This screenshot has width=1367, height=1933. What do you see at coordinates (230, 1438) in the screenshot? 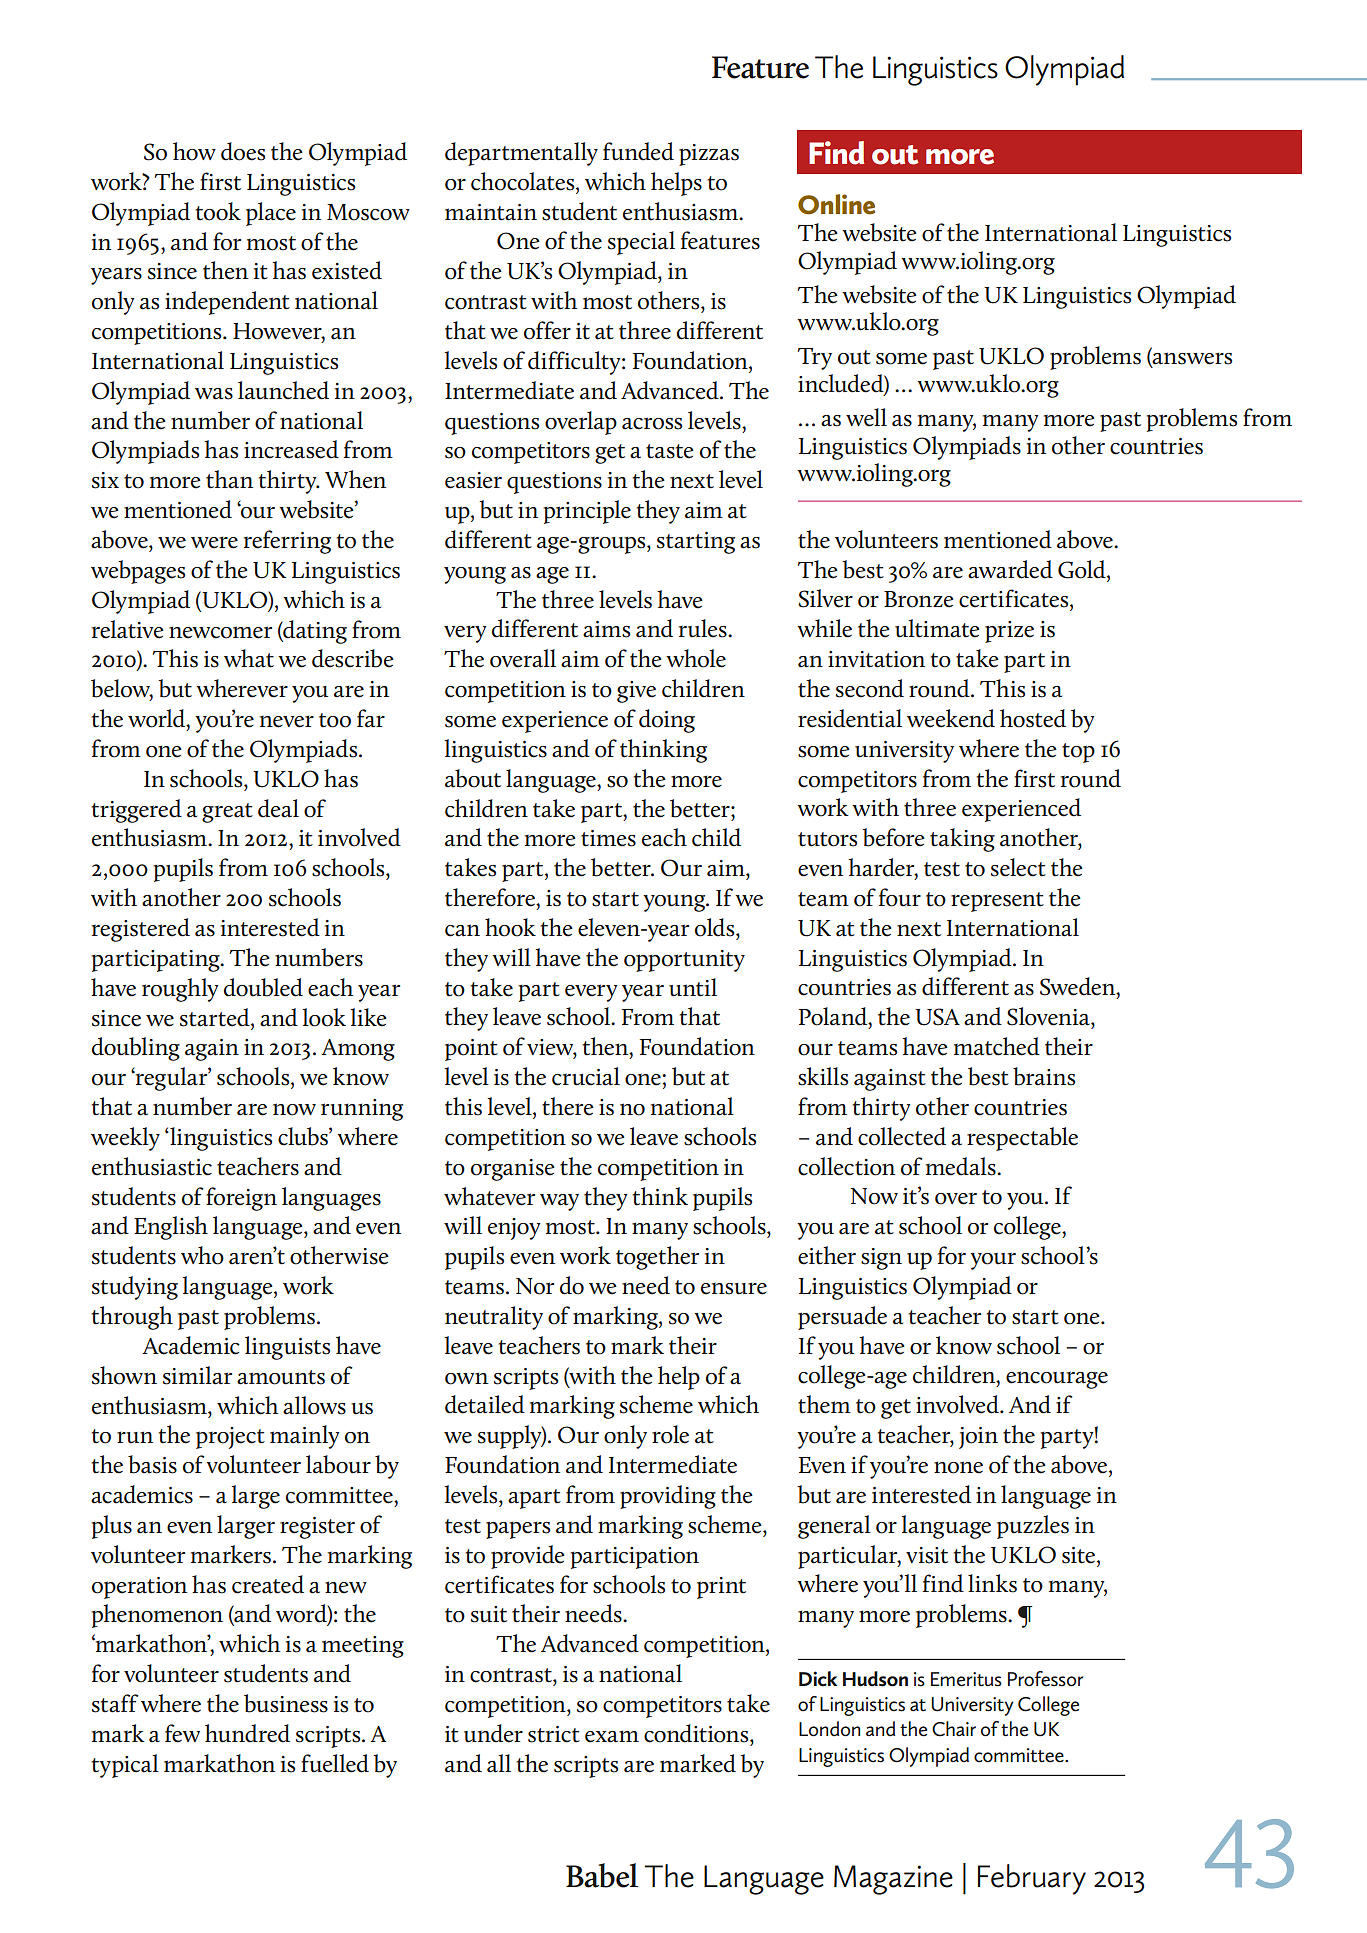
I see `project` at bounding box center [230, 1438].
